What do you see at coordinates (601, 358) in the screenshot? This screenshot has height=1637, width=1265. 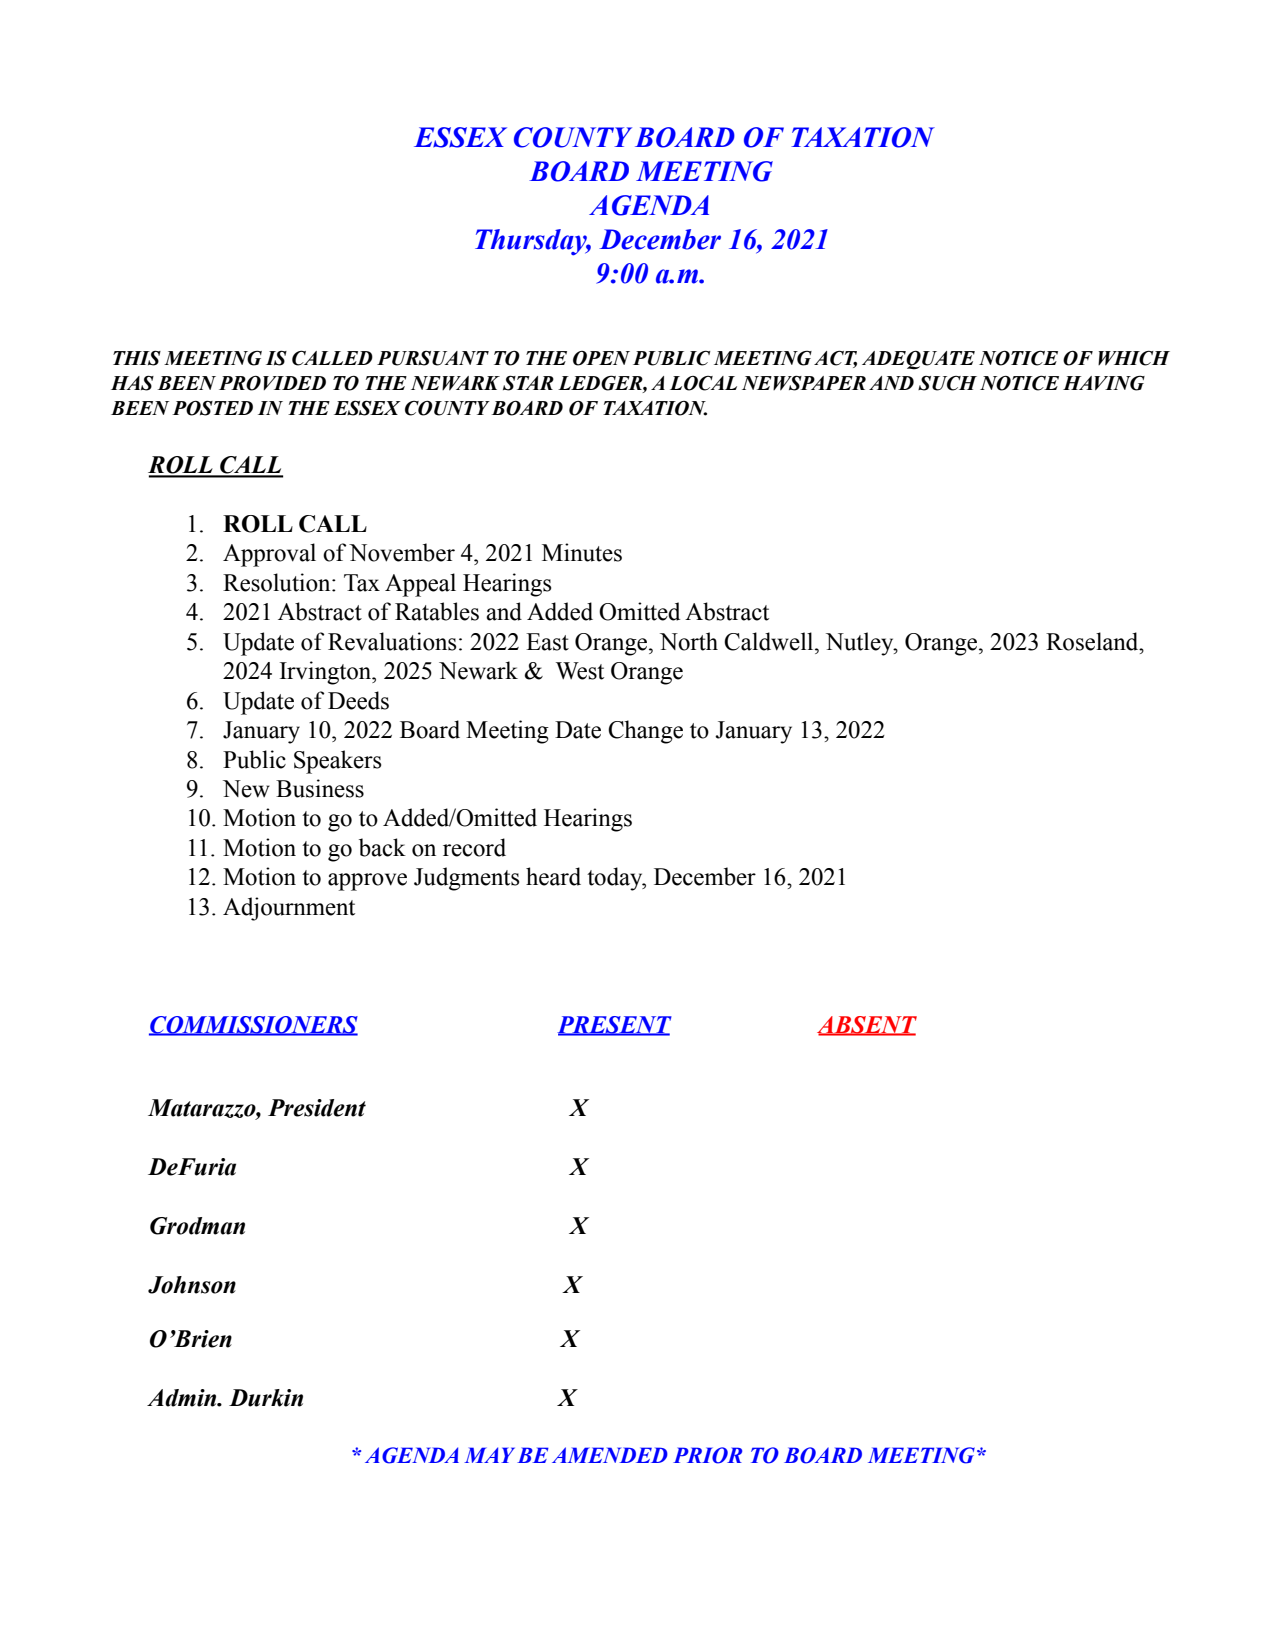 I see `OPEN` at bounding box center [601, 358].
